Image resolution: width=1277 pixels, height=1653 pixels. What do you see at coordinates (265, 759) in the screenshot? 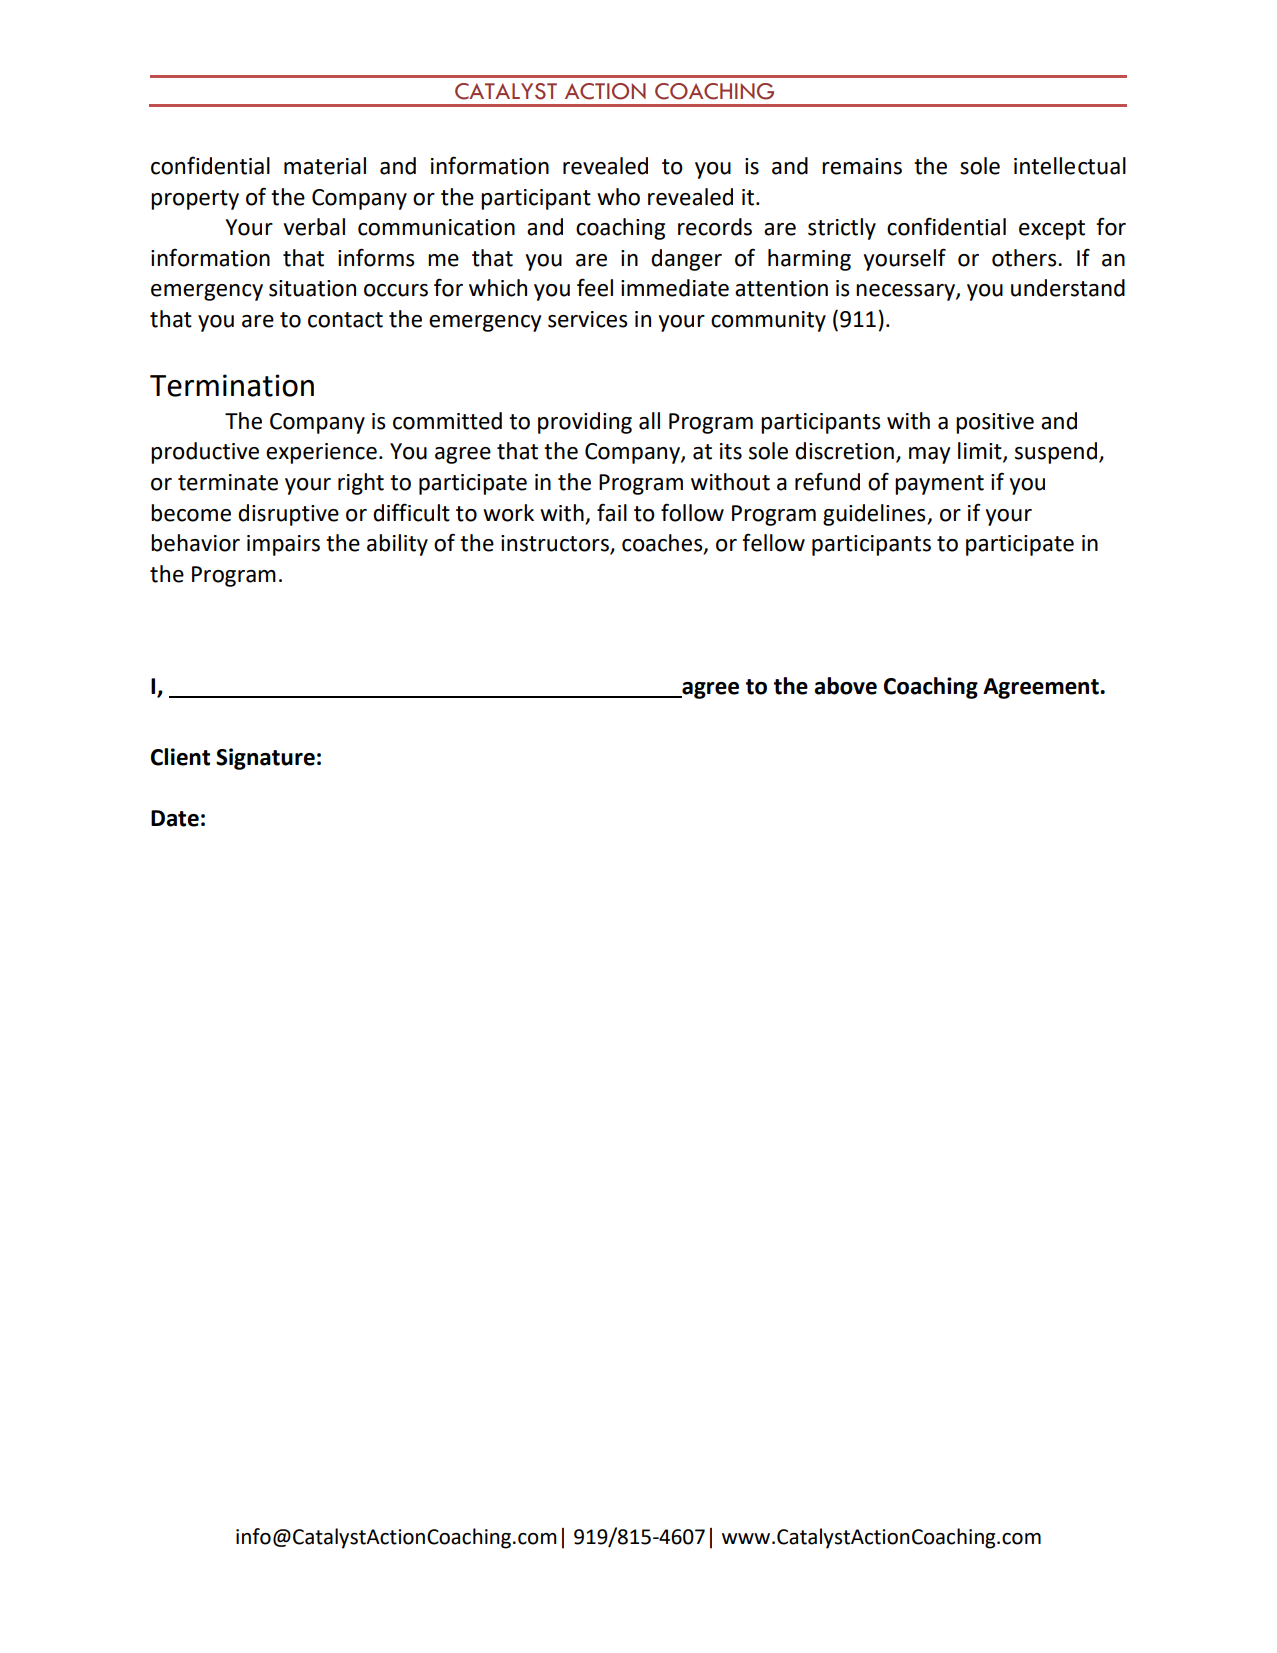
I see `Signature` at bounding box center [265, 759].
